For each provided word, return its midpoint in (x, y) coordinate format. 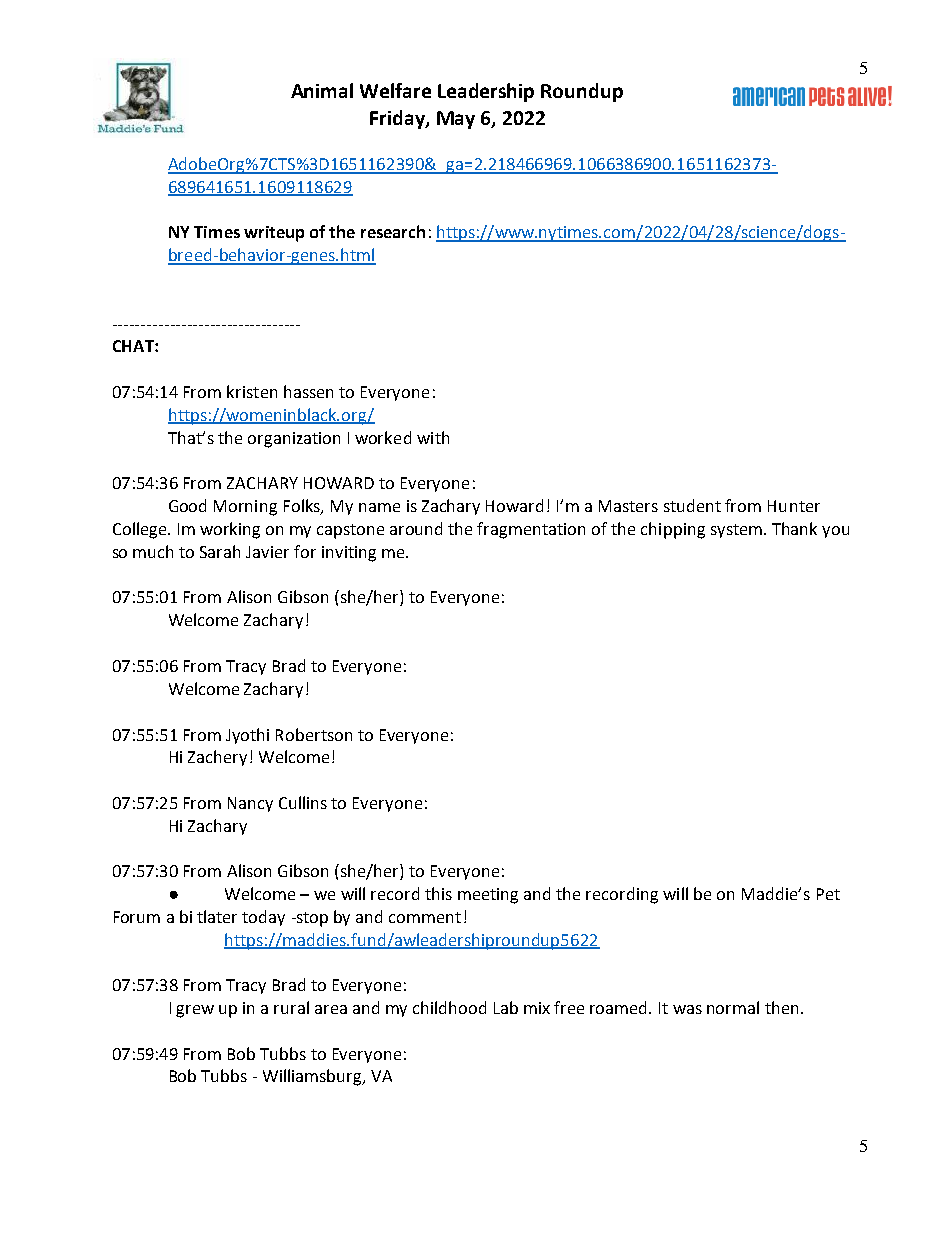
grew (195, 1011)
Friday (398, 119)
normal (733, 1007)
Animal (322, 90)
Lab (506, 1007)
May (456, 120)
